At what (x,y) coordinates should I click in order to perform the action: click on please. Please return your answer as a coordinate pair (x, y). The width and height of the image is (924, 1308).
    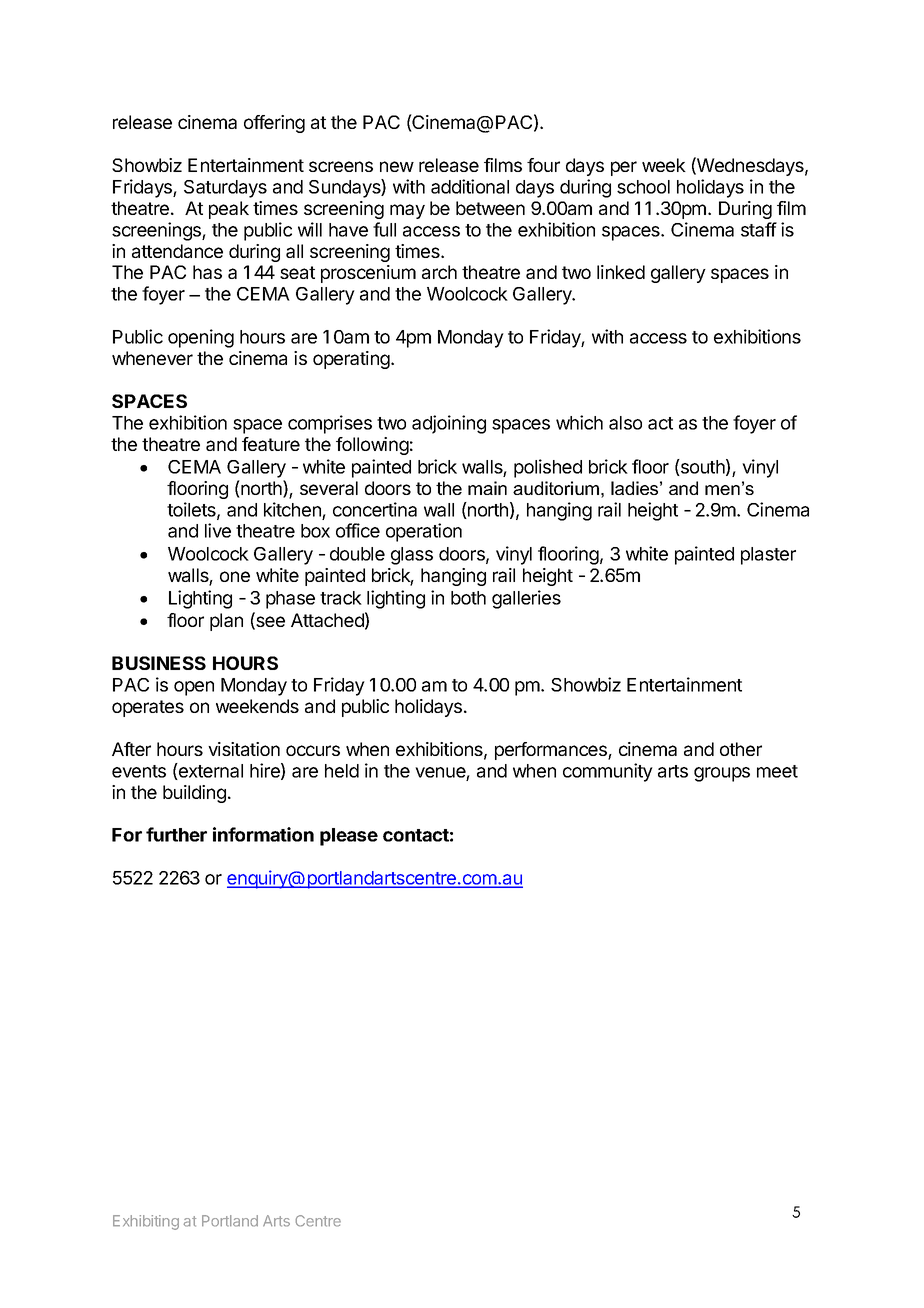
    Looking at the image, I should click on (349, 837).
